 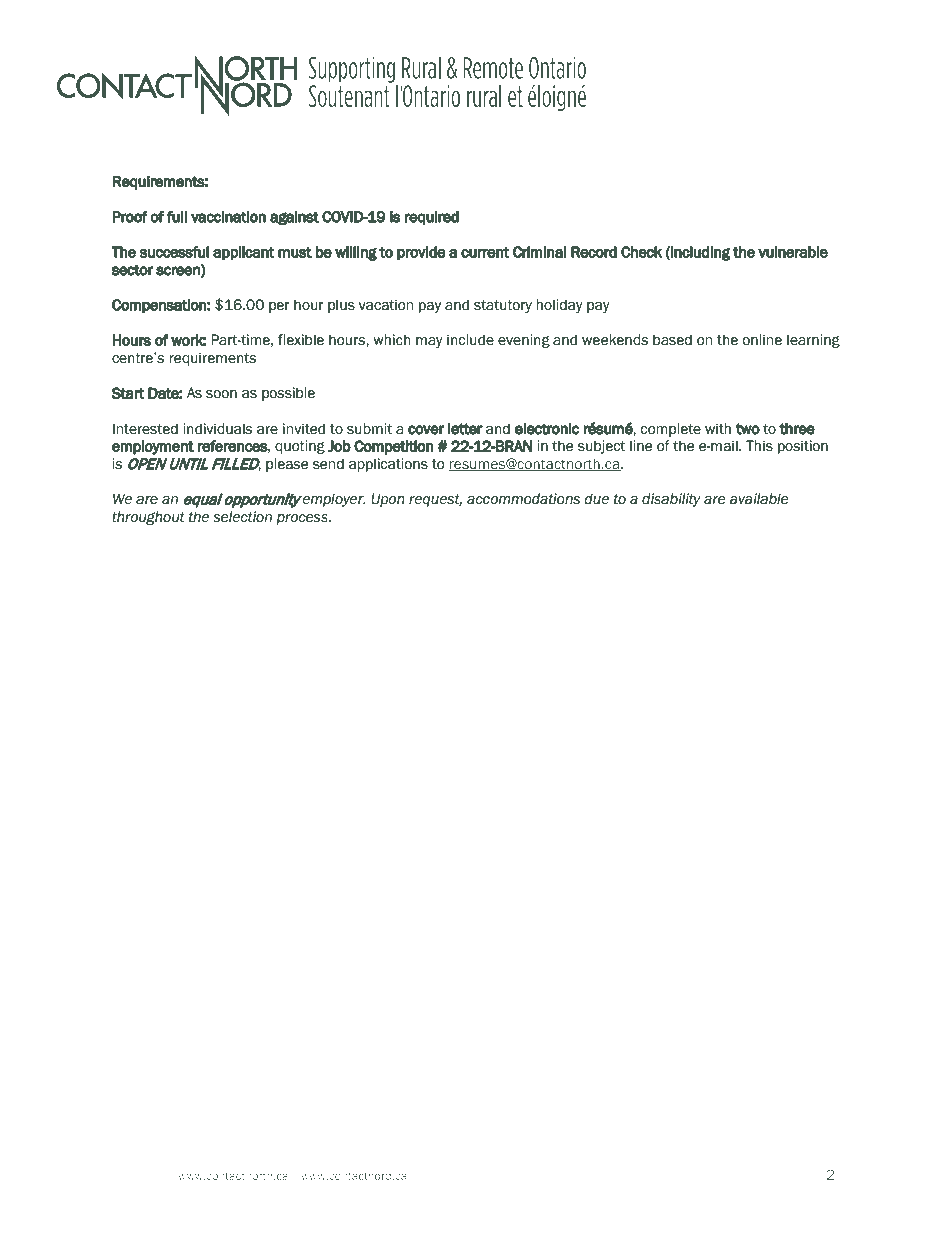 I want to click on soon, so click(x=221, y=394).
